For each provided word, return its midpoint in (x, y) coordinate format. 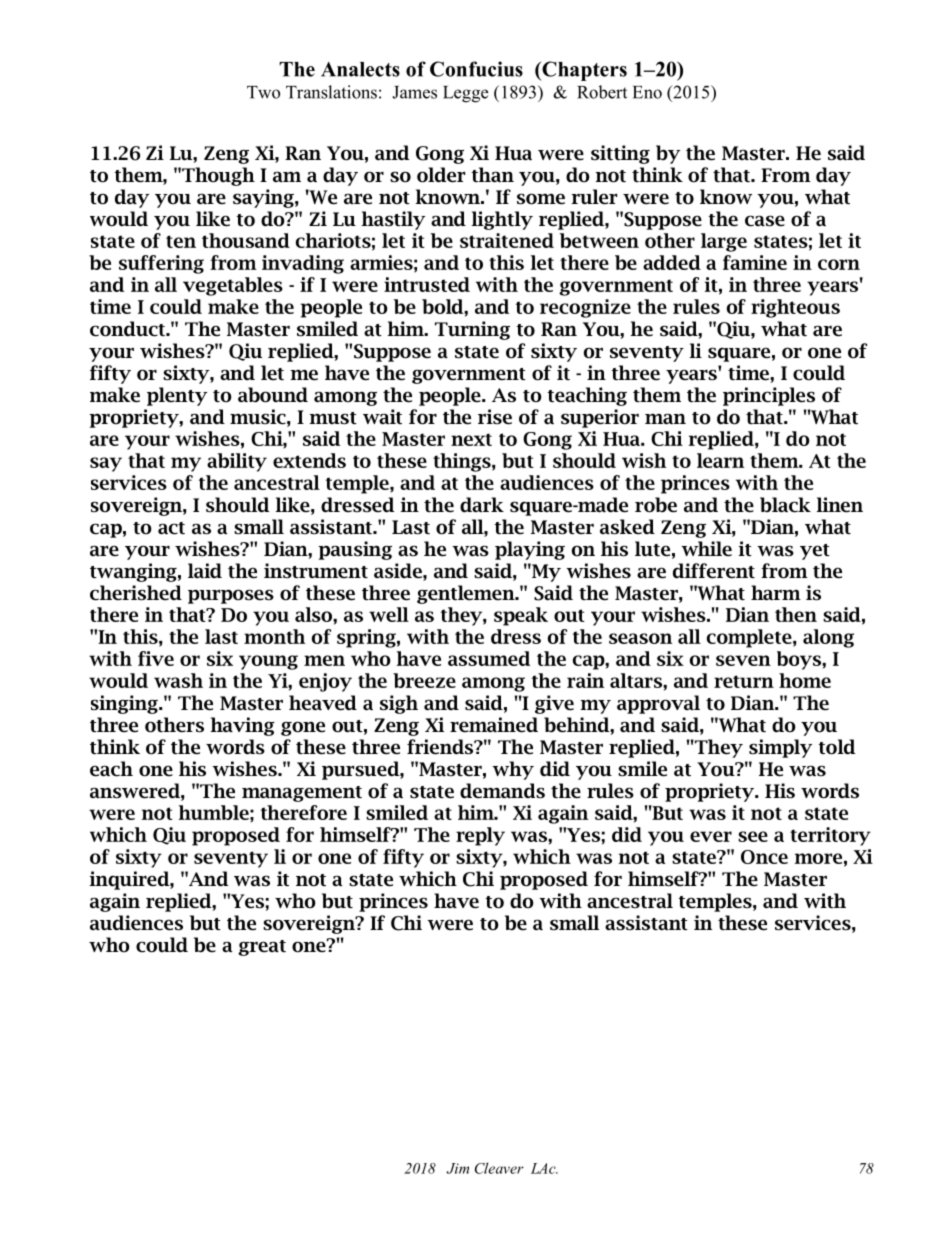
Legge (465, 94)
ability (237, 462)
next (471, 439)
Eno (647, 92)
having (243, 726)
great (262, 948)
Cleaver (499, 1168)
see (753, 836)
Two (263, 92)
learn (720, 460)
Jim (457, 1168)
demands (502, 791)
